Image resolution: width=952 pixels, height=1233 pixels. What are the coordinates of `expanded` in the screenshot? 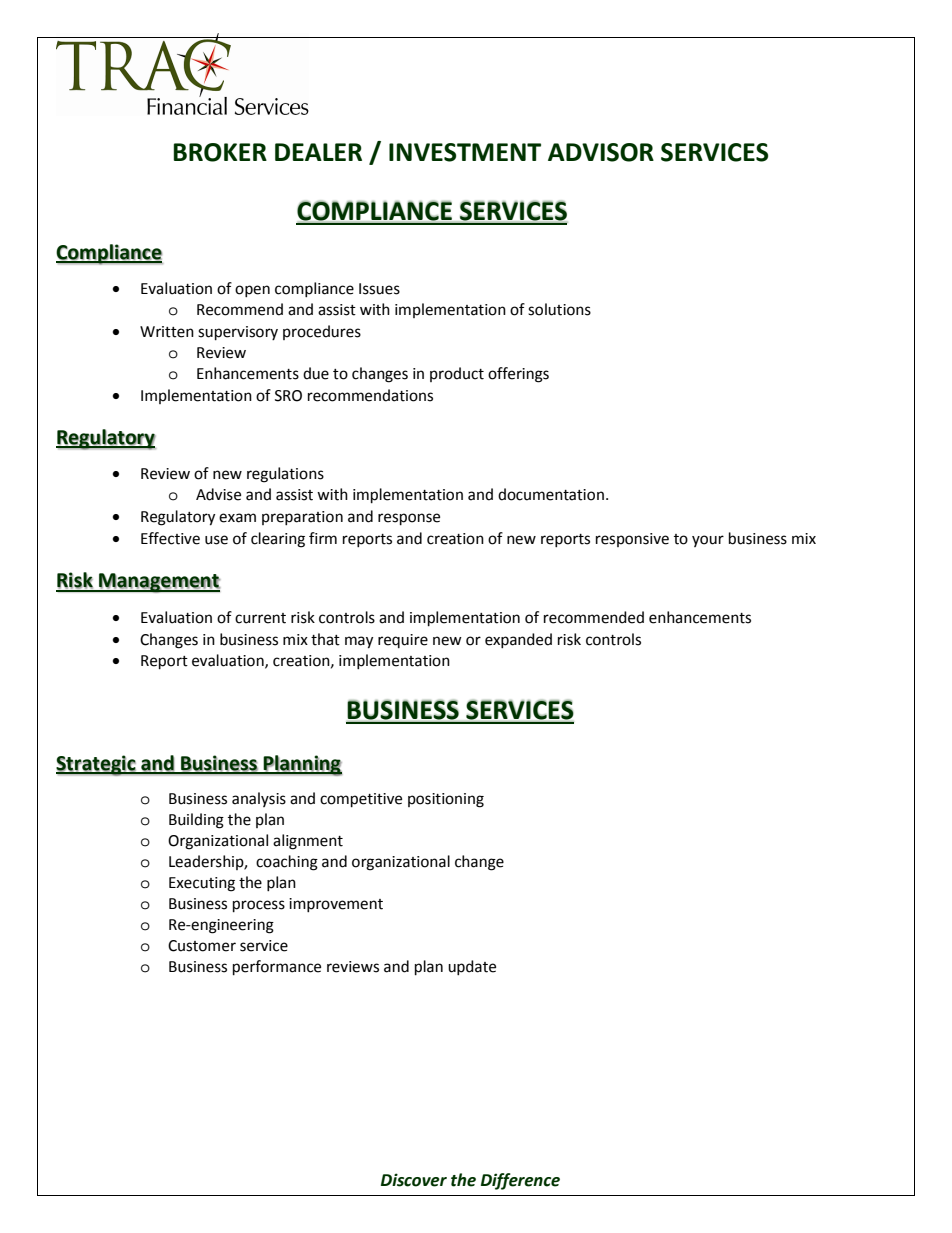 It's located at (518, 640).
